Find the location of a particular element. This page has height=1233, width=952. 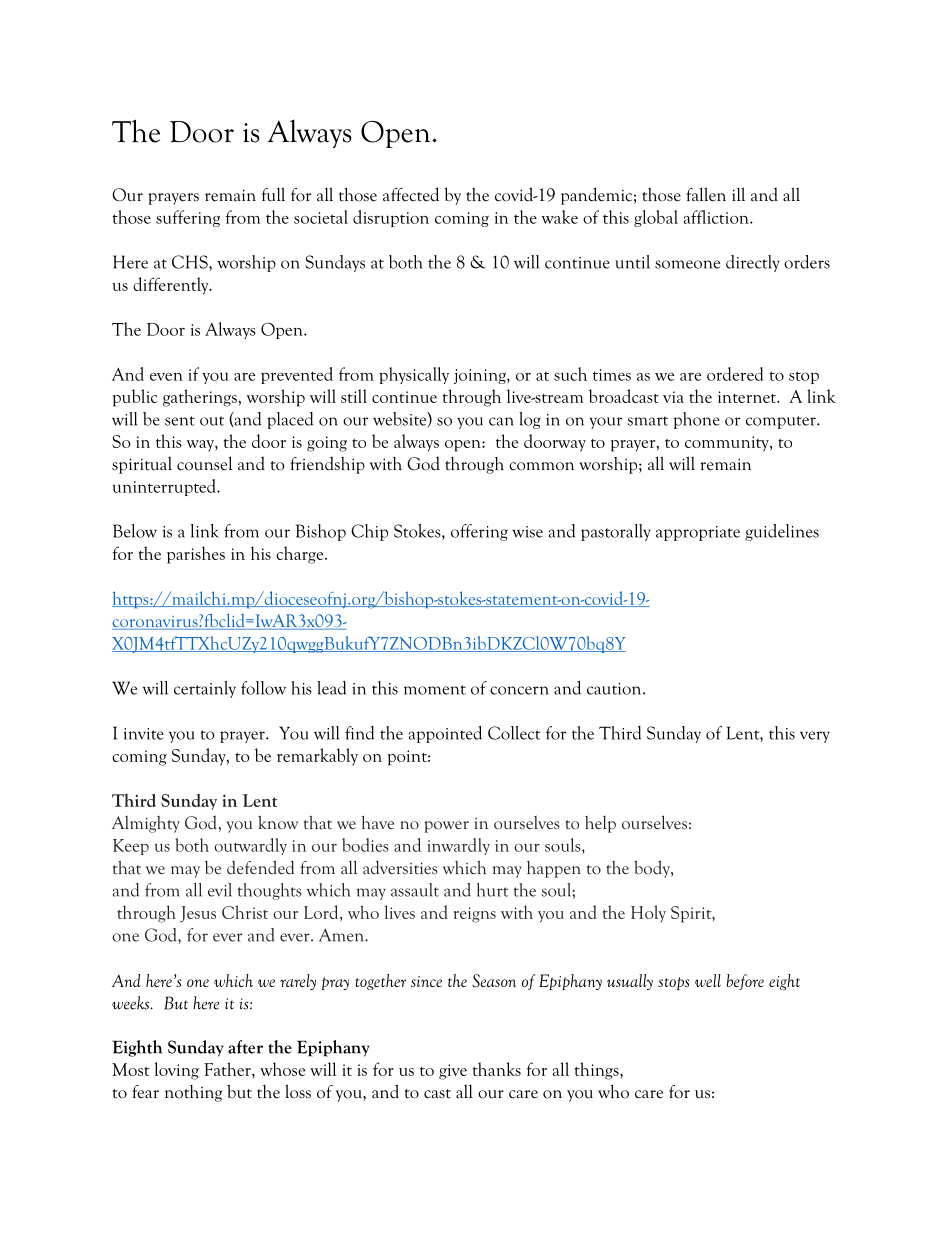

Collect is located at coordinates (514, 733).
